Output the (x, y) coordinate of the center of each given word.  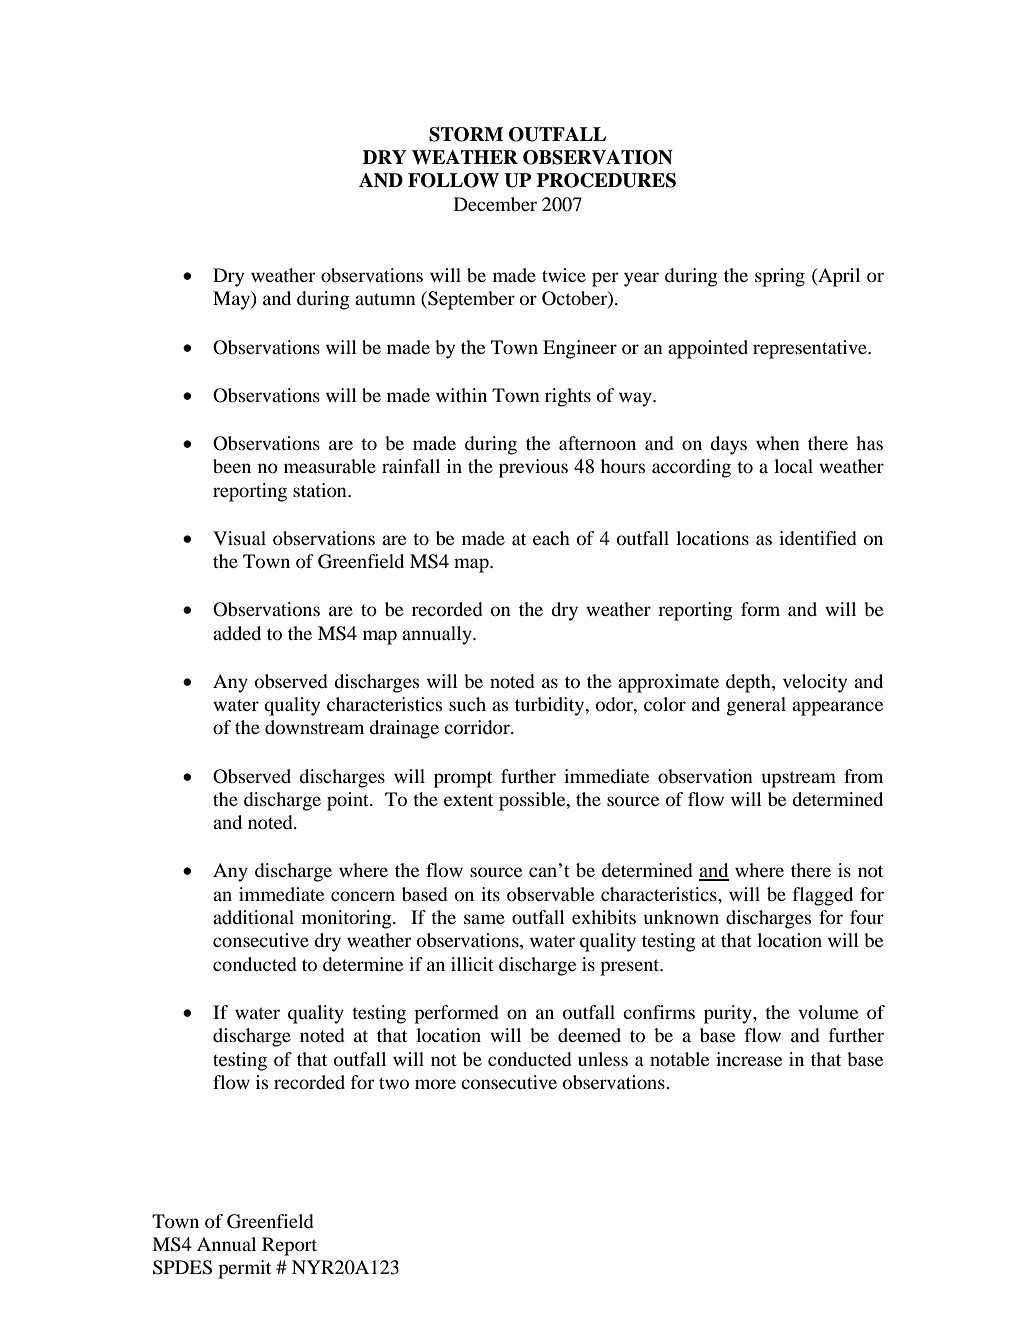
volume (828, 1012)
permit (244, 1269)
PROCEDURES (606, 180)
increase (749, 1059)
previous (533, 468)
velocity (815, 683)
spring (780, 277)
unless (603, 1059)
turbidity (551, 706)
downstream (314, 727)
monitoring (348, 919)
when (778, 443)
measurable (330, 466)
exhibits (604, 917)
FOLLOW (453, 180)
